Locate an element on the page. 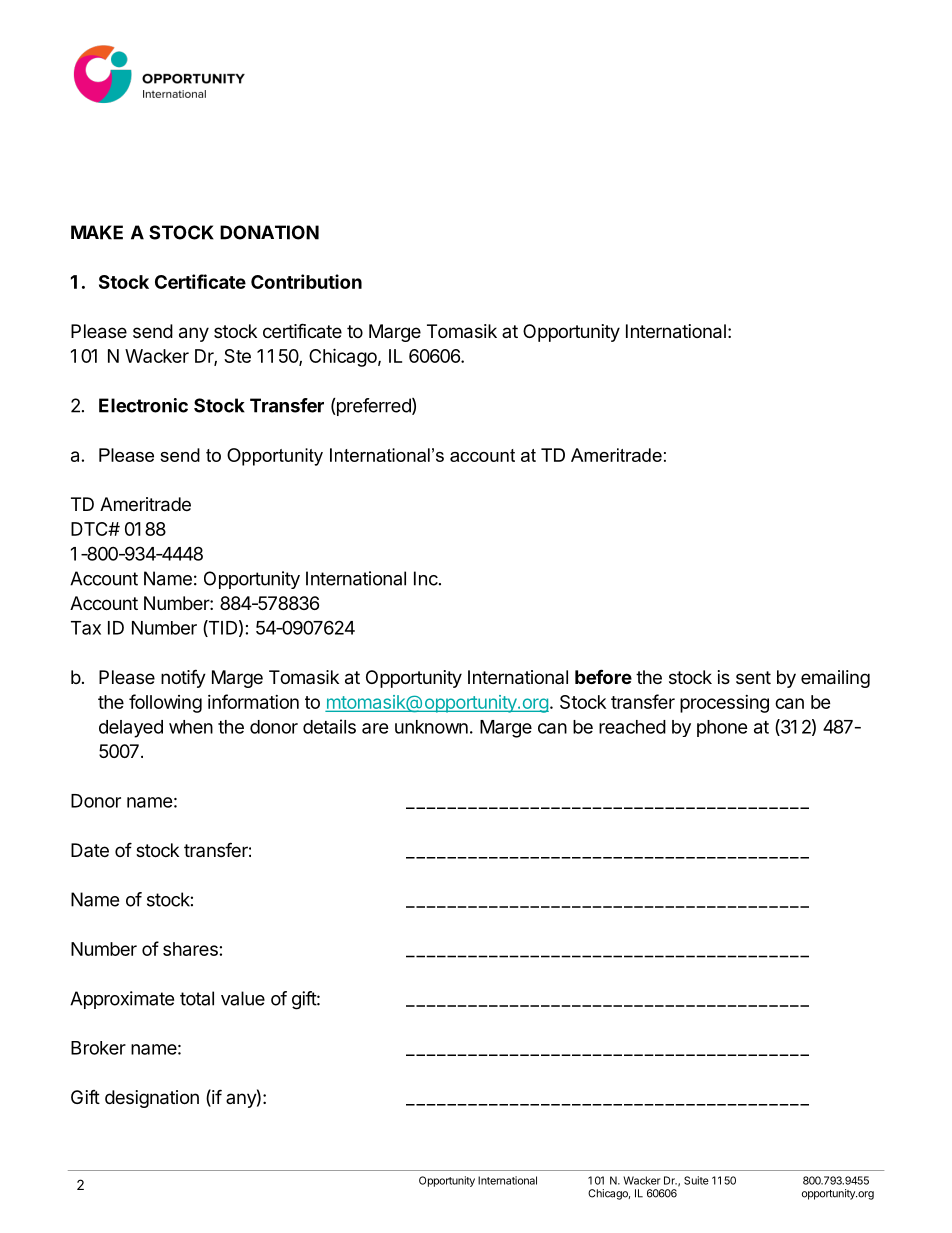  MAKE is located at coordinates (97, 232).
